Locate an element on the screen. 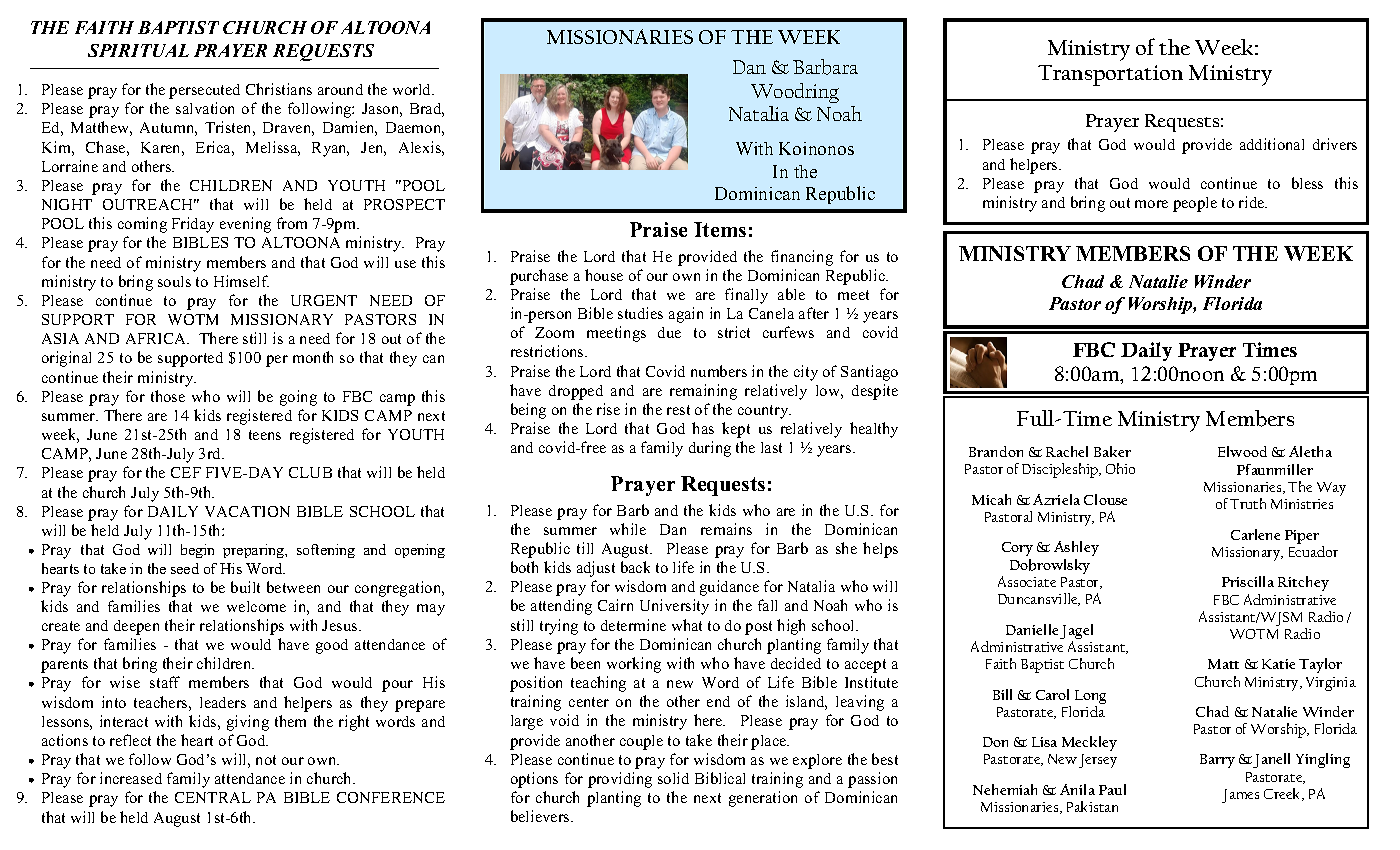 Image resolution: width=1400 pixels, height=850 pixels. Transportation is located at coordinates (1110, 75).
